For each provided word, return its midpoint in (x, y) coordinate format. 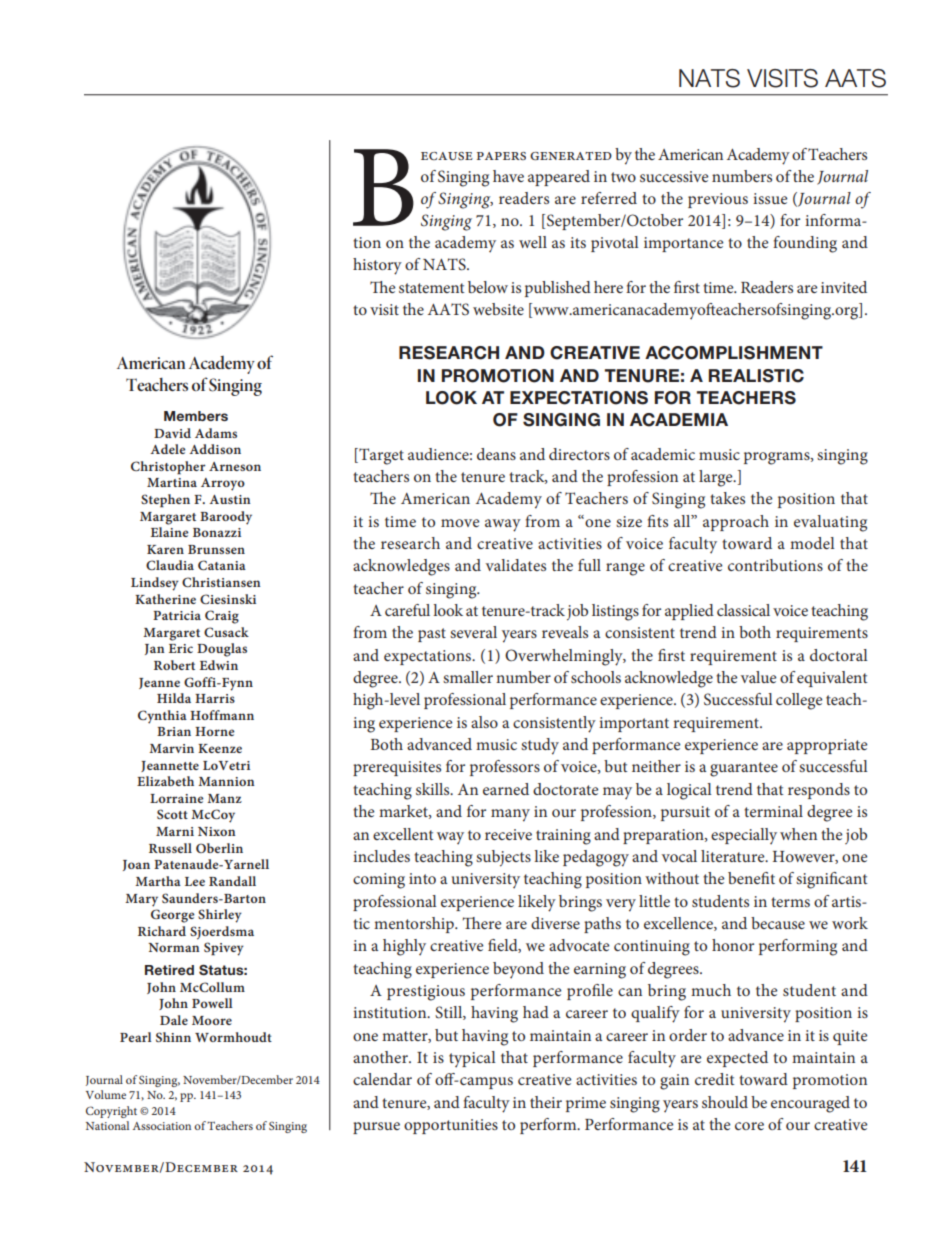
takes (727, 498)
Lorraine (177, 798)
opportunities (451, 1126)
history (377, 266)
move (460, 523)
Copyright (111, 1112)
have (508, 176)
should (725, 1102)
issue (770, 198)
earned (506, 789)
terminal (773, 811)
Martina (172, 482)
